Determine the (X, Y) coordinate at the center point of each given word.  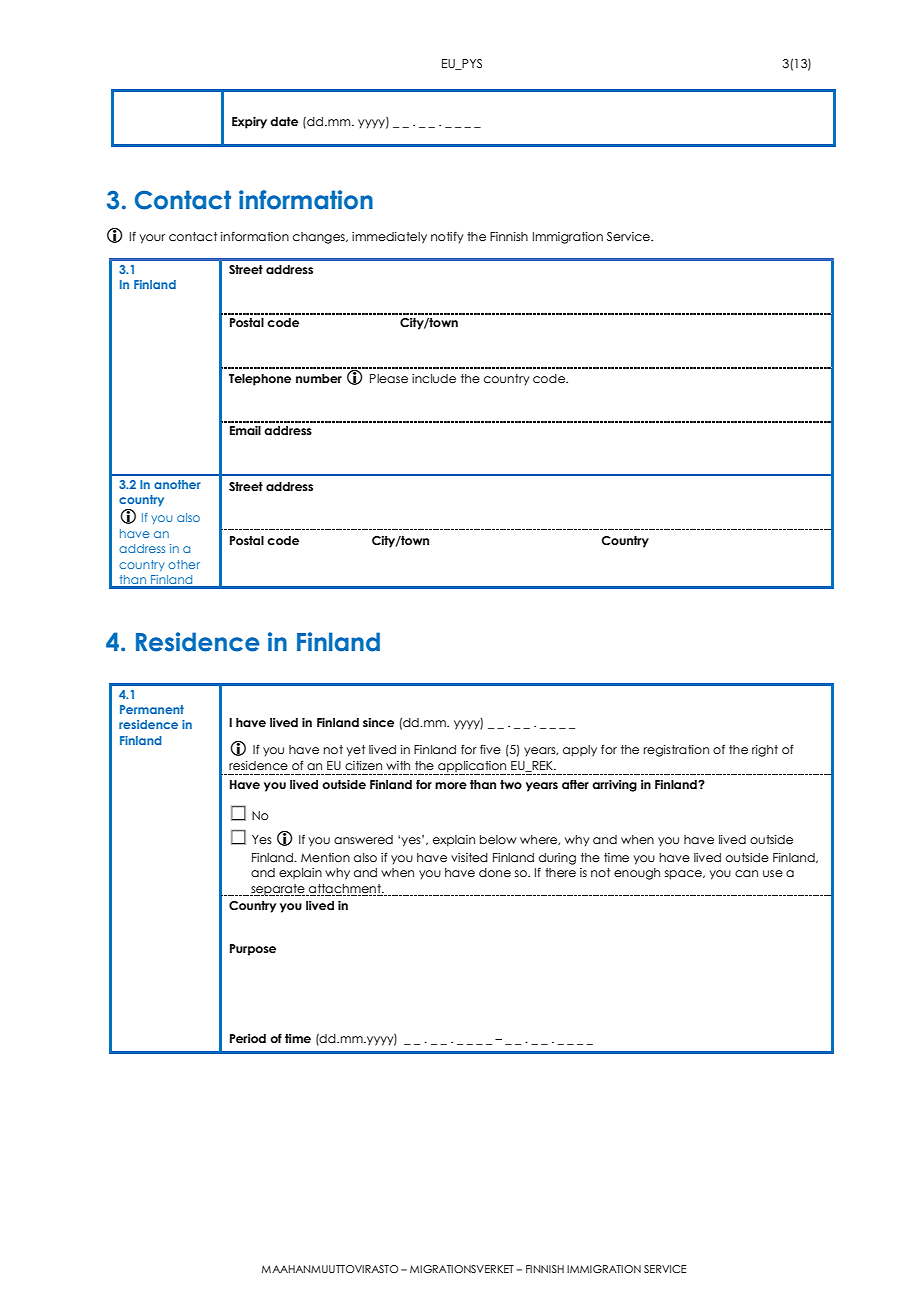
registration (676, 751)
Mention (325, 857)
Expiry (249, 123)
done (495, 872)
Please (389, 378)
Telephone (260, 380)
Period (248, 1038)
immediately (389, 238)
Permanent (152, 709)
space (684, 875)
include (434, 378)
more (451, 785)
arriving (614, 786)
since (378, 722)
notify (447, 237)
